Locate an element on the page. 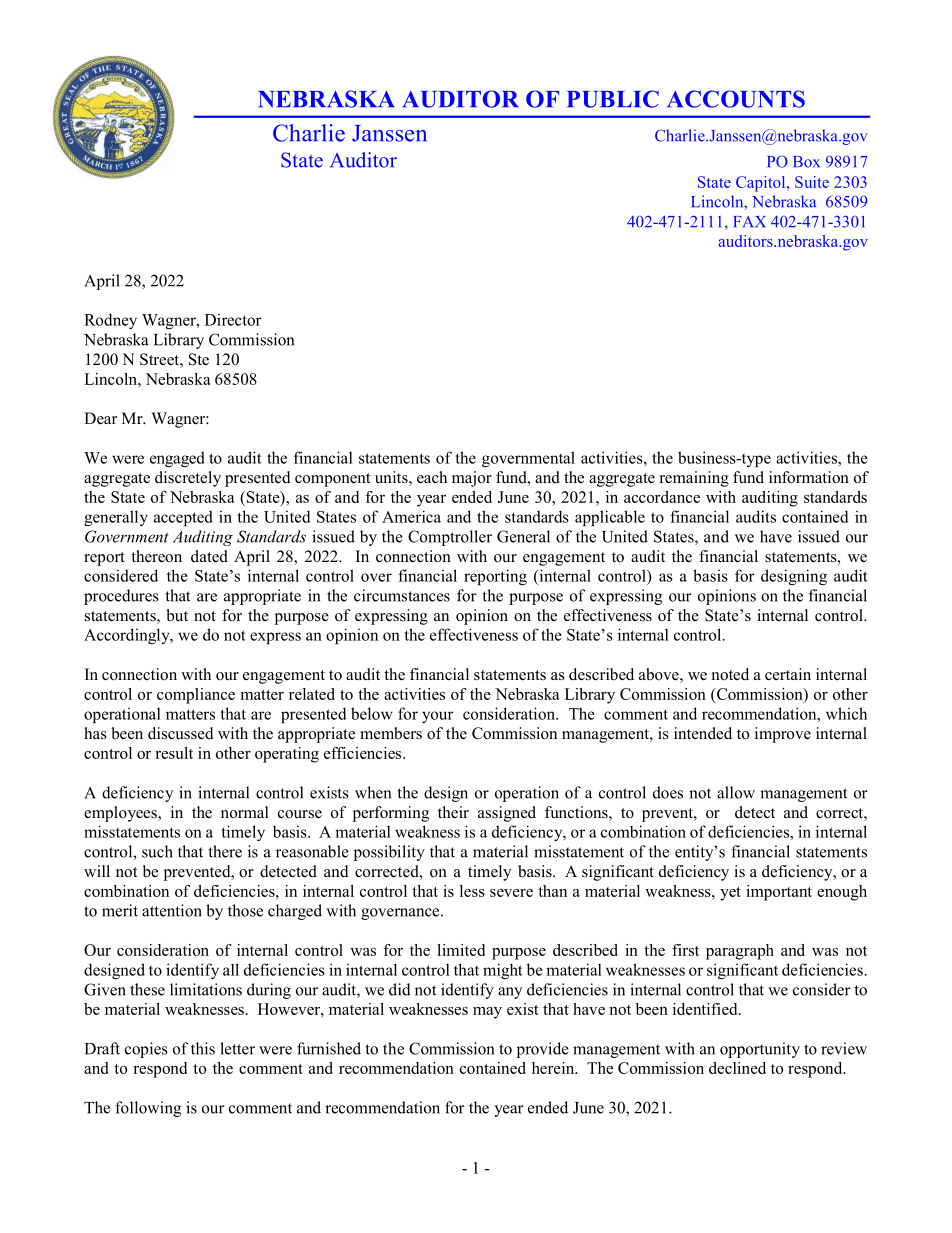  circumstances is located at coordinates (402, 595).
